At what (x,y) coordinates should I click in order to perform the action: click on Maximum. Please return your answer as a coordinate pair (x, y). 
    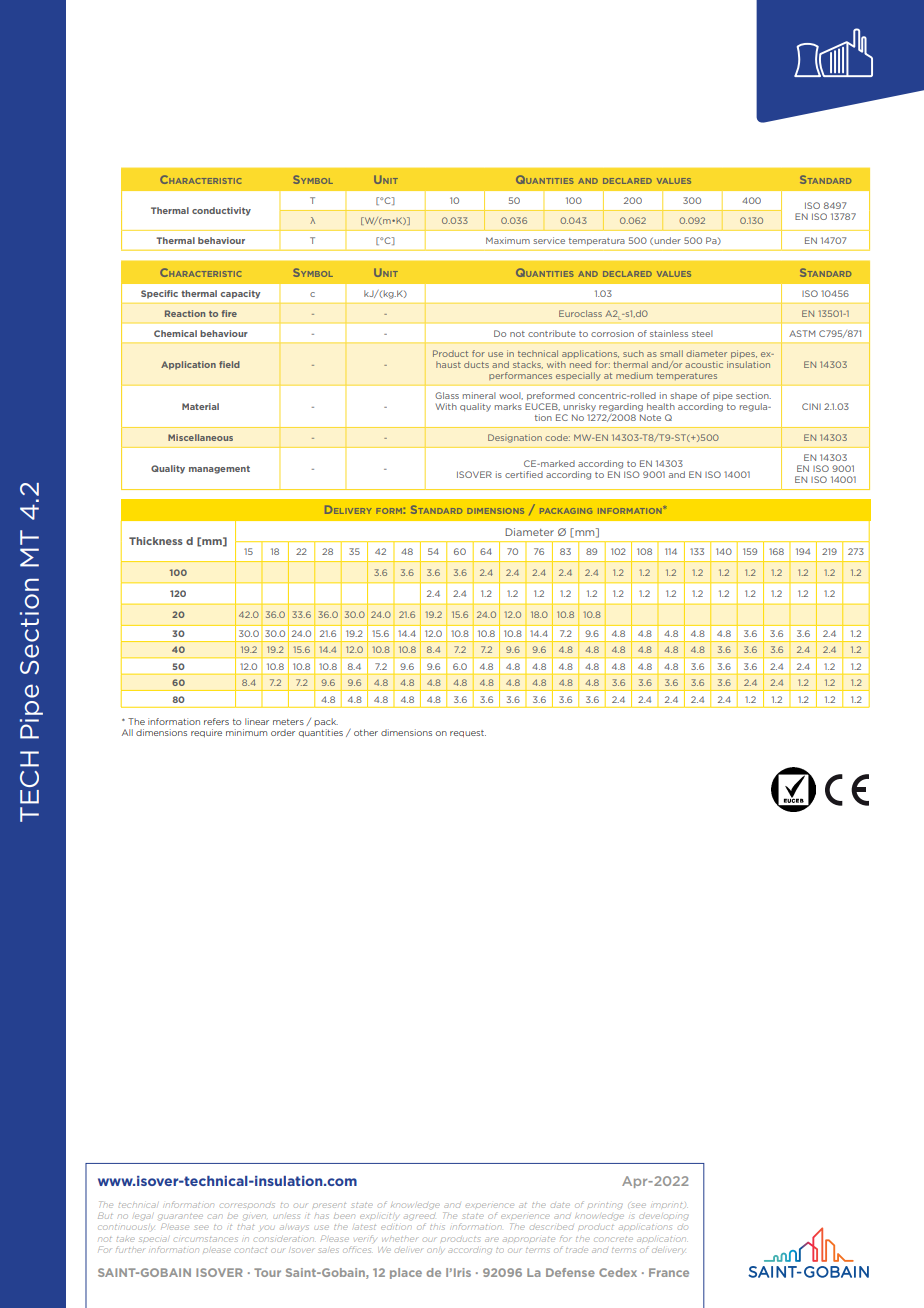
    Looking at the image, I should click on (508, 240).
